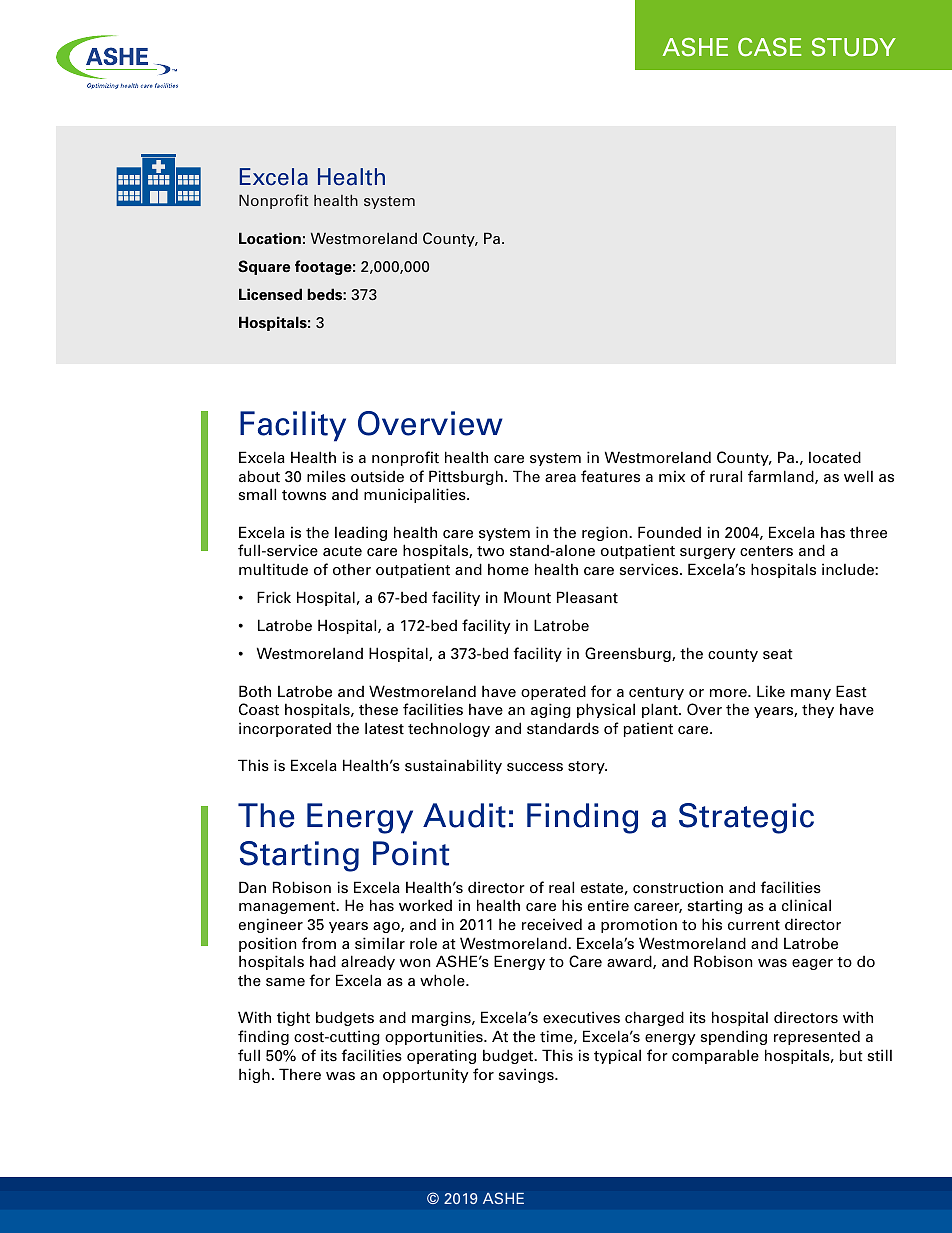  Describe the element at coordinates (766, 551) in the image. I see `centers` at that location.
